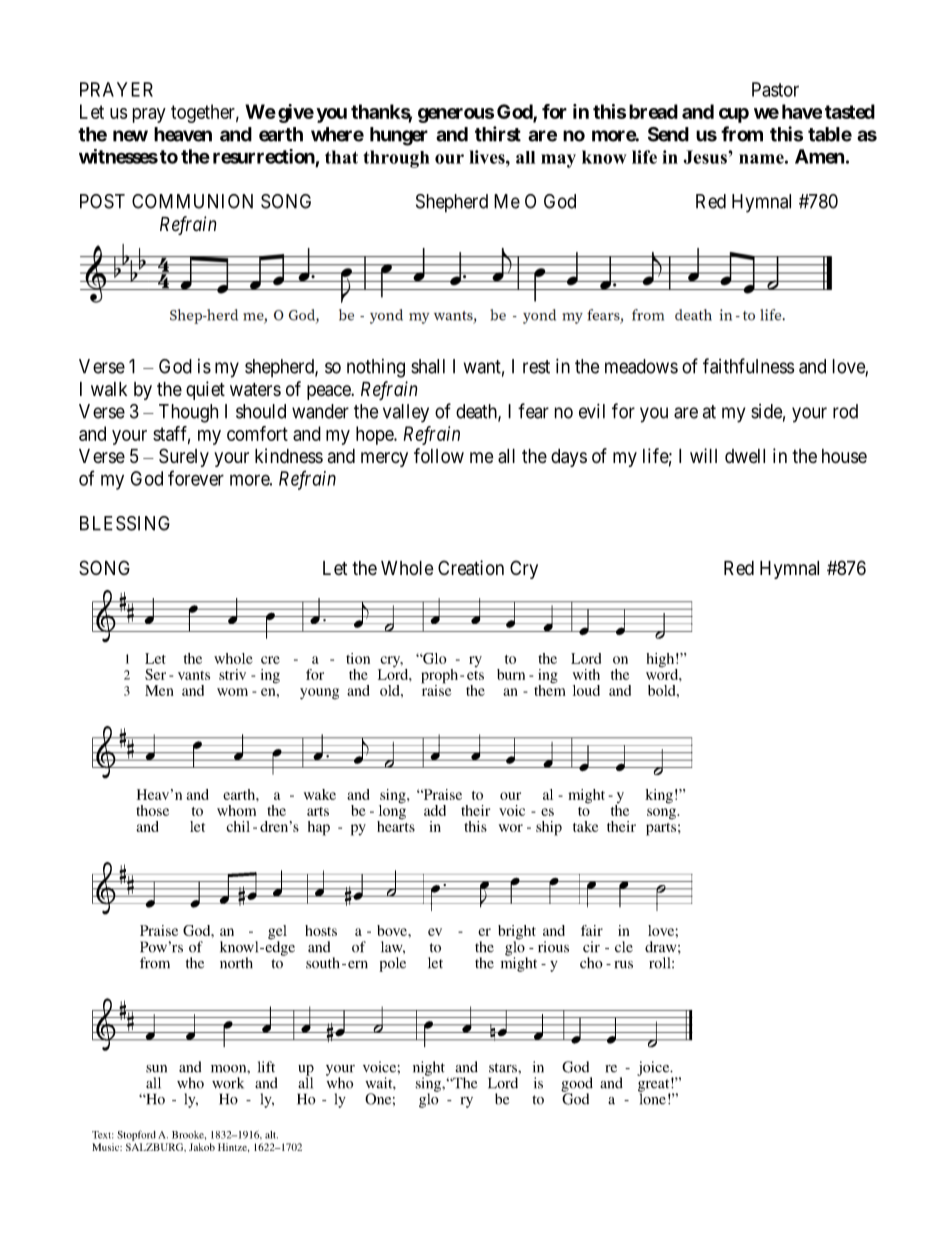 The width and height of the image is (952, 1233). Describe the element at coordinates (439, 455) in the image. I see `follow` at that location.
